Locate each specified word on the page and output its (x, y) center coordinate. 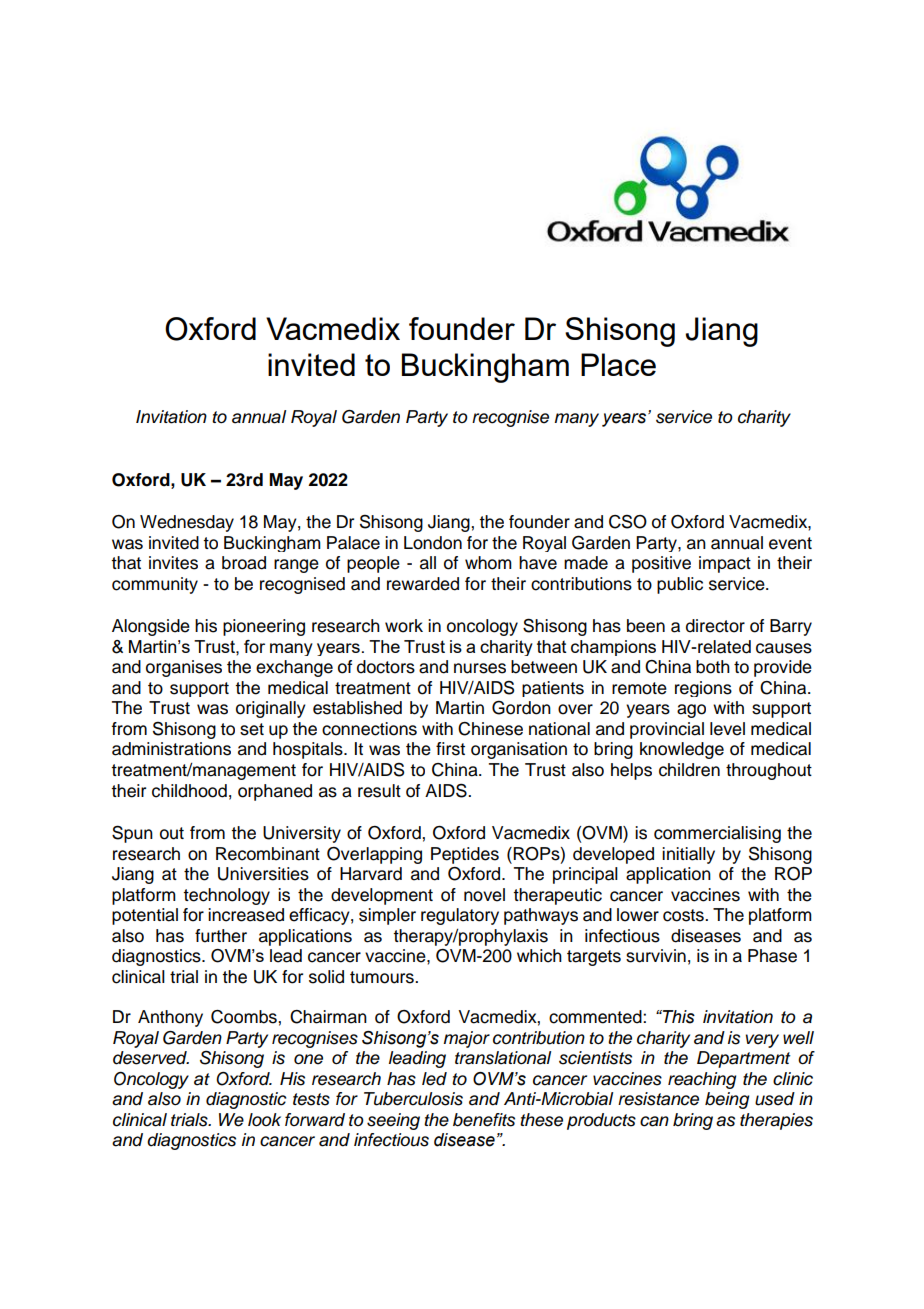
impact (725, 564)
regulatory (460, 916)
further (221, 936)
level (727, 729)
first (450, 749)
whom (488, 563)
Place (618, 364)
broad (244, 563)
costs (684, 915)
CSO (628, 521)
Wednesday (187, 523)
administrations (171, 749)
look (264, 1120)
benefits (484, 1120)
